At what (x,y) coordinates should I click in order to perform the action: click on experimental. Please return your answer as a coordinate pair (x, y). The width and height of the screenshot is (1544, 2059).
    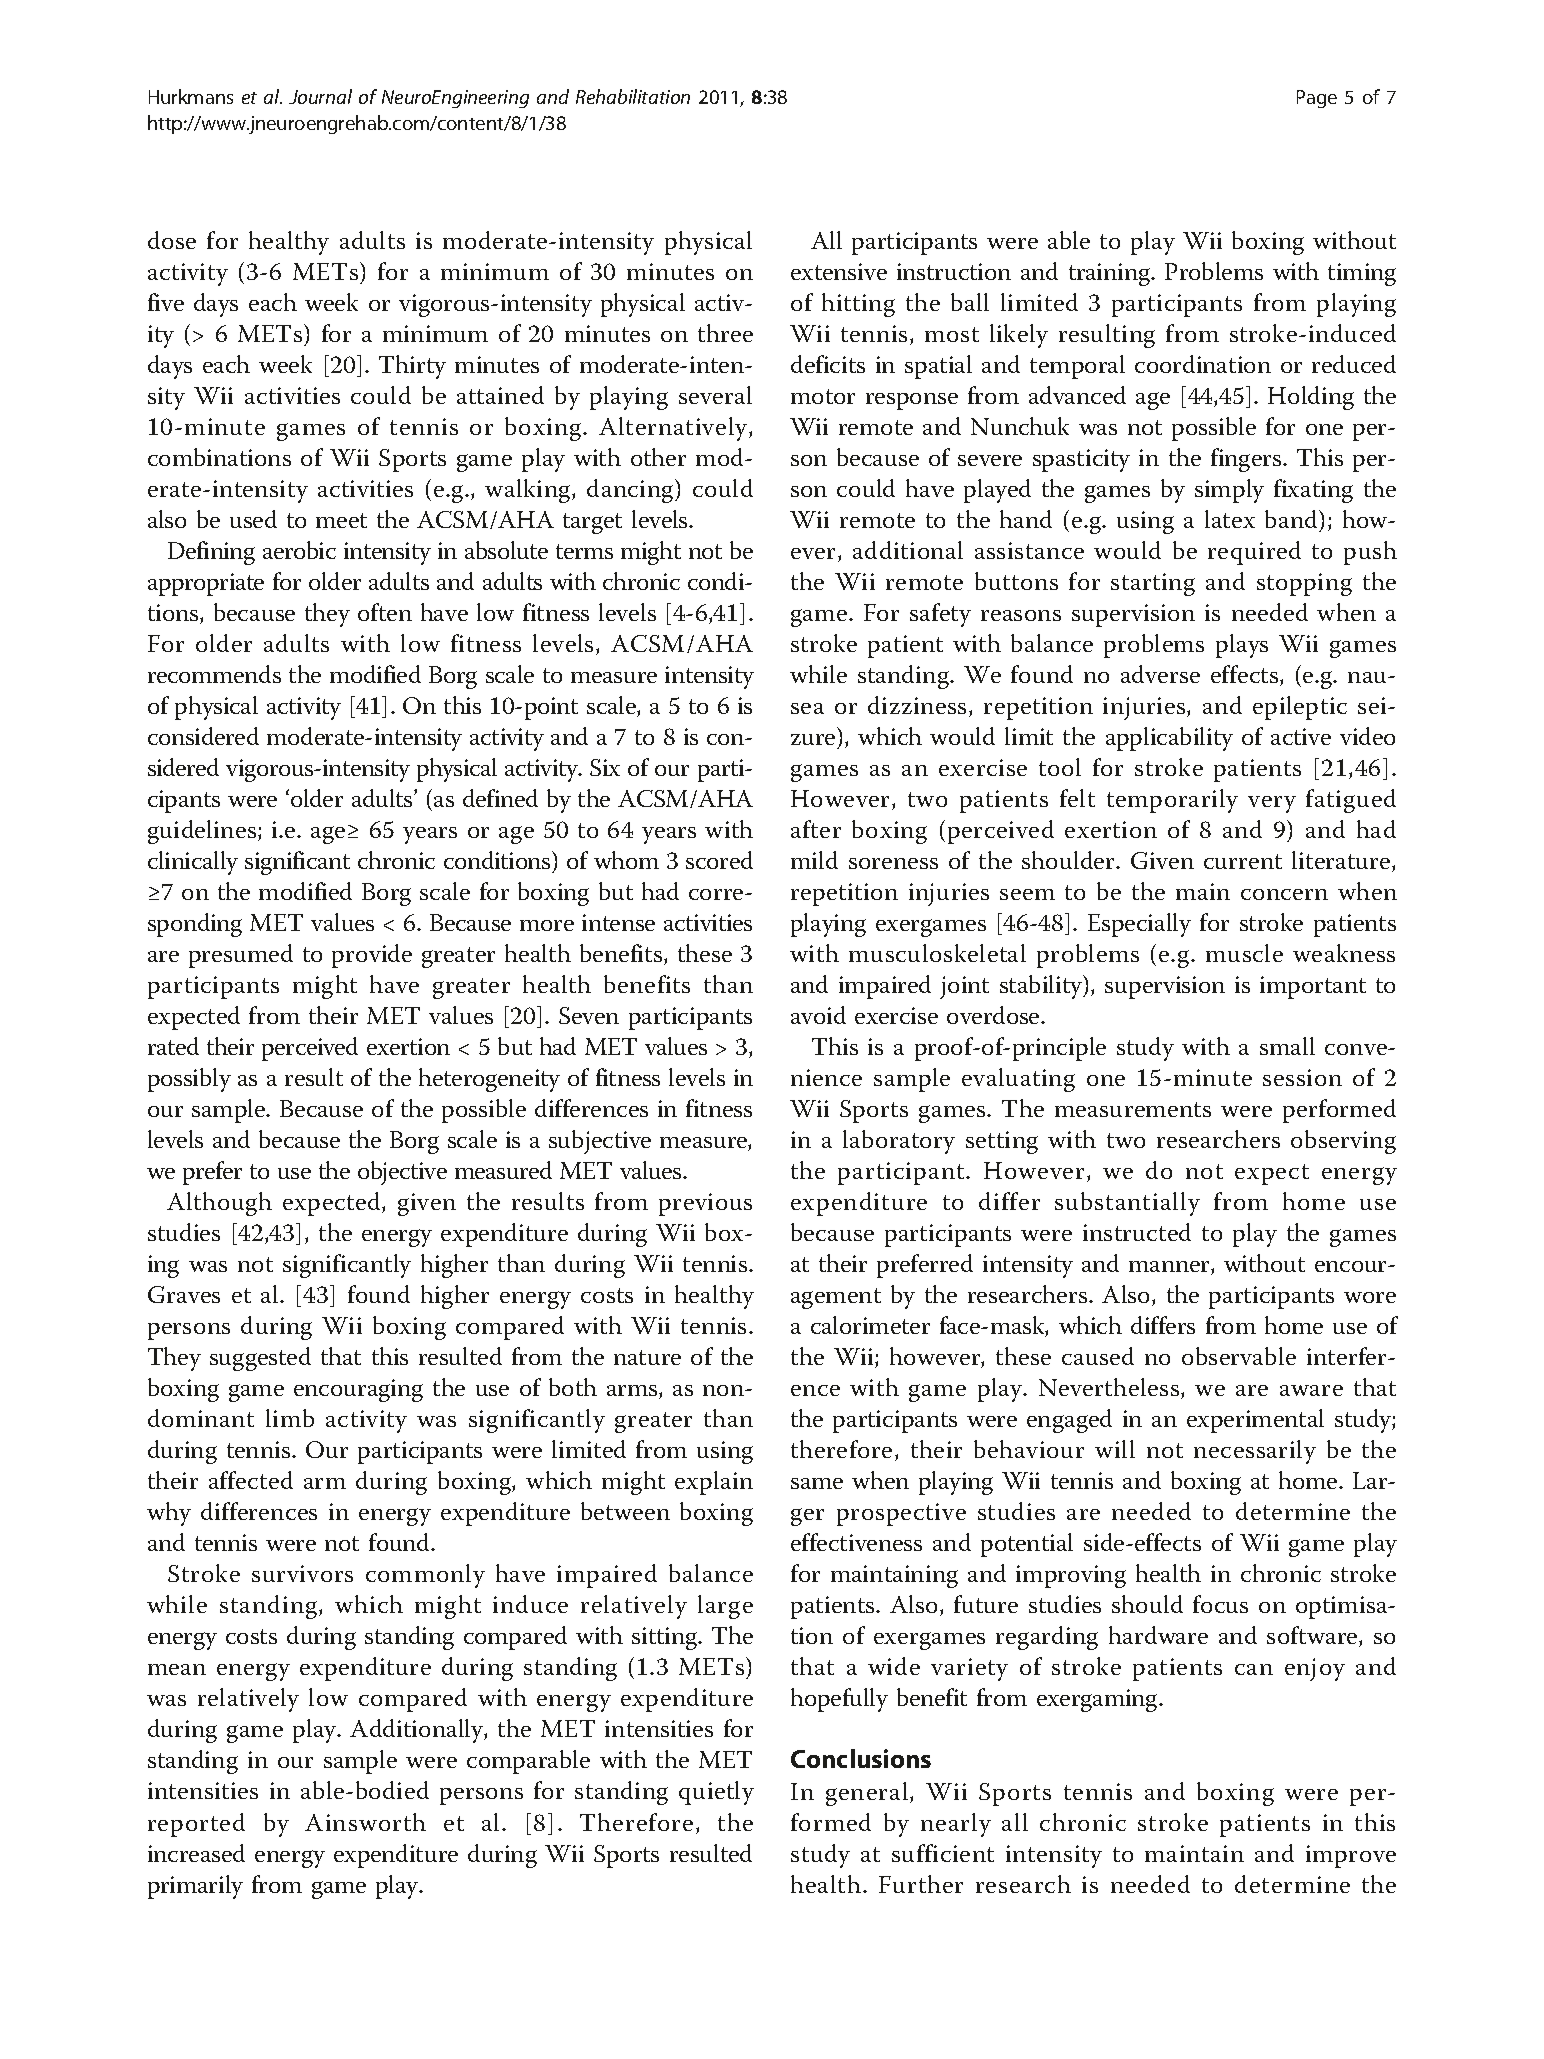
    Looking at the image, I should click on (1255, 1421).
